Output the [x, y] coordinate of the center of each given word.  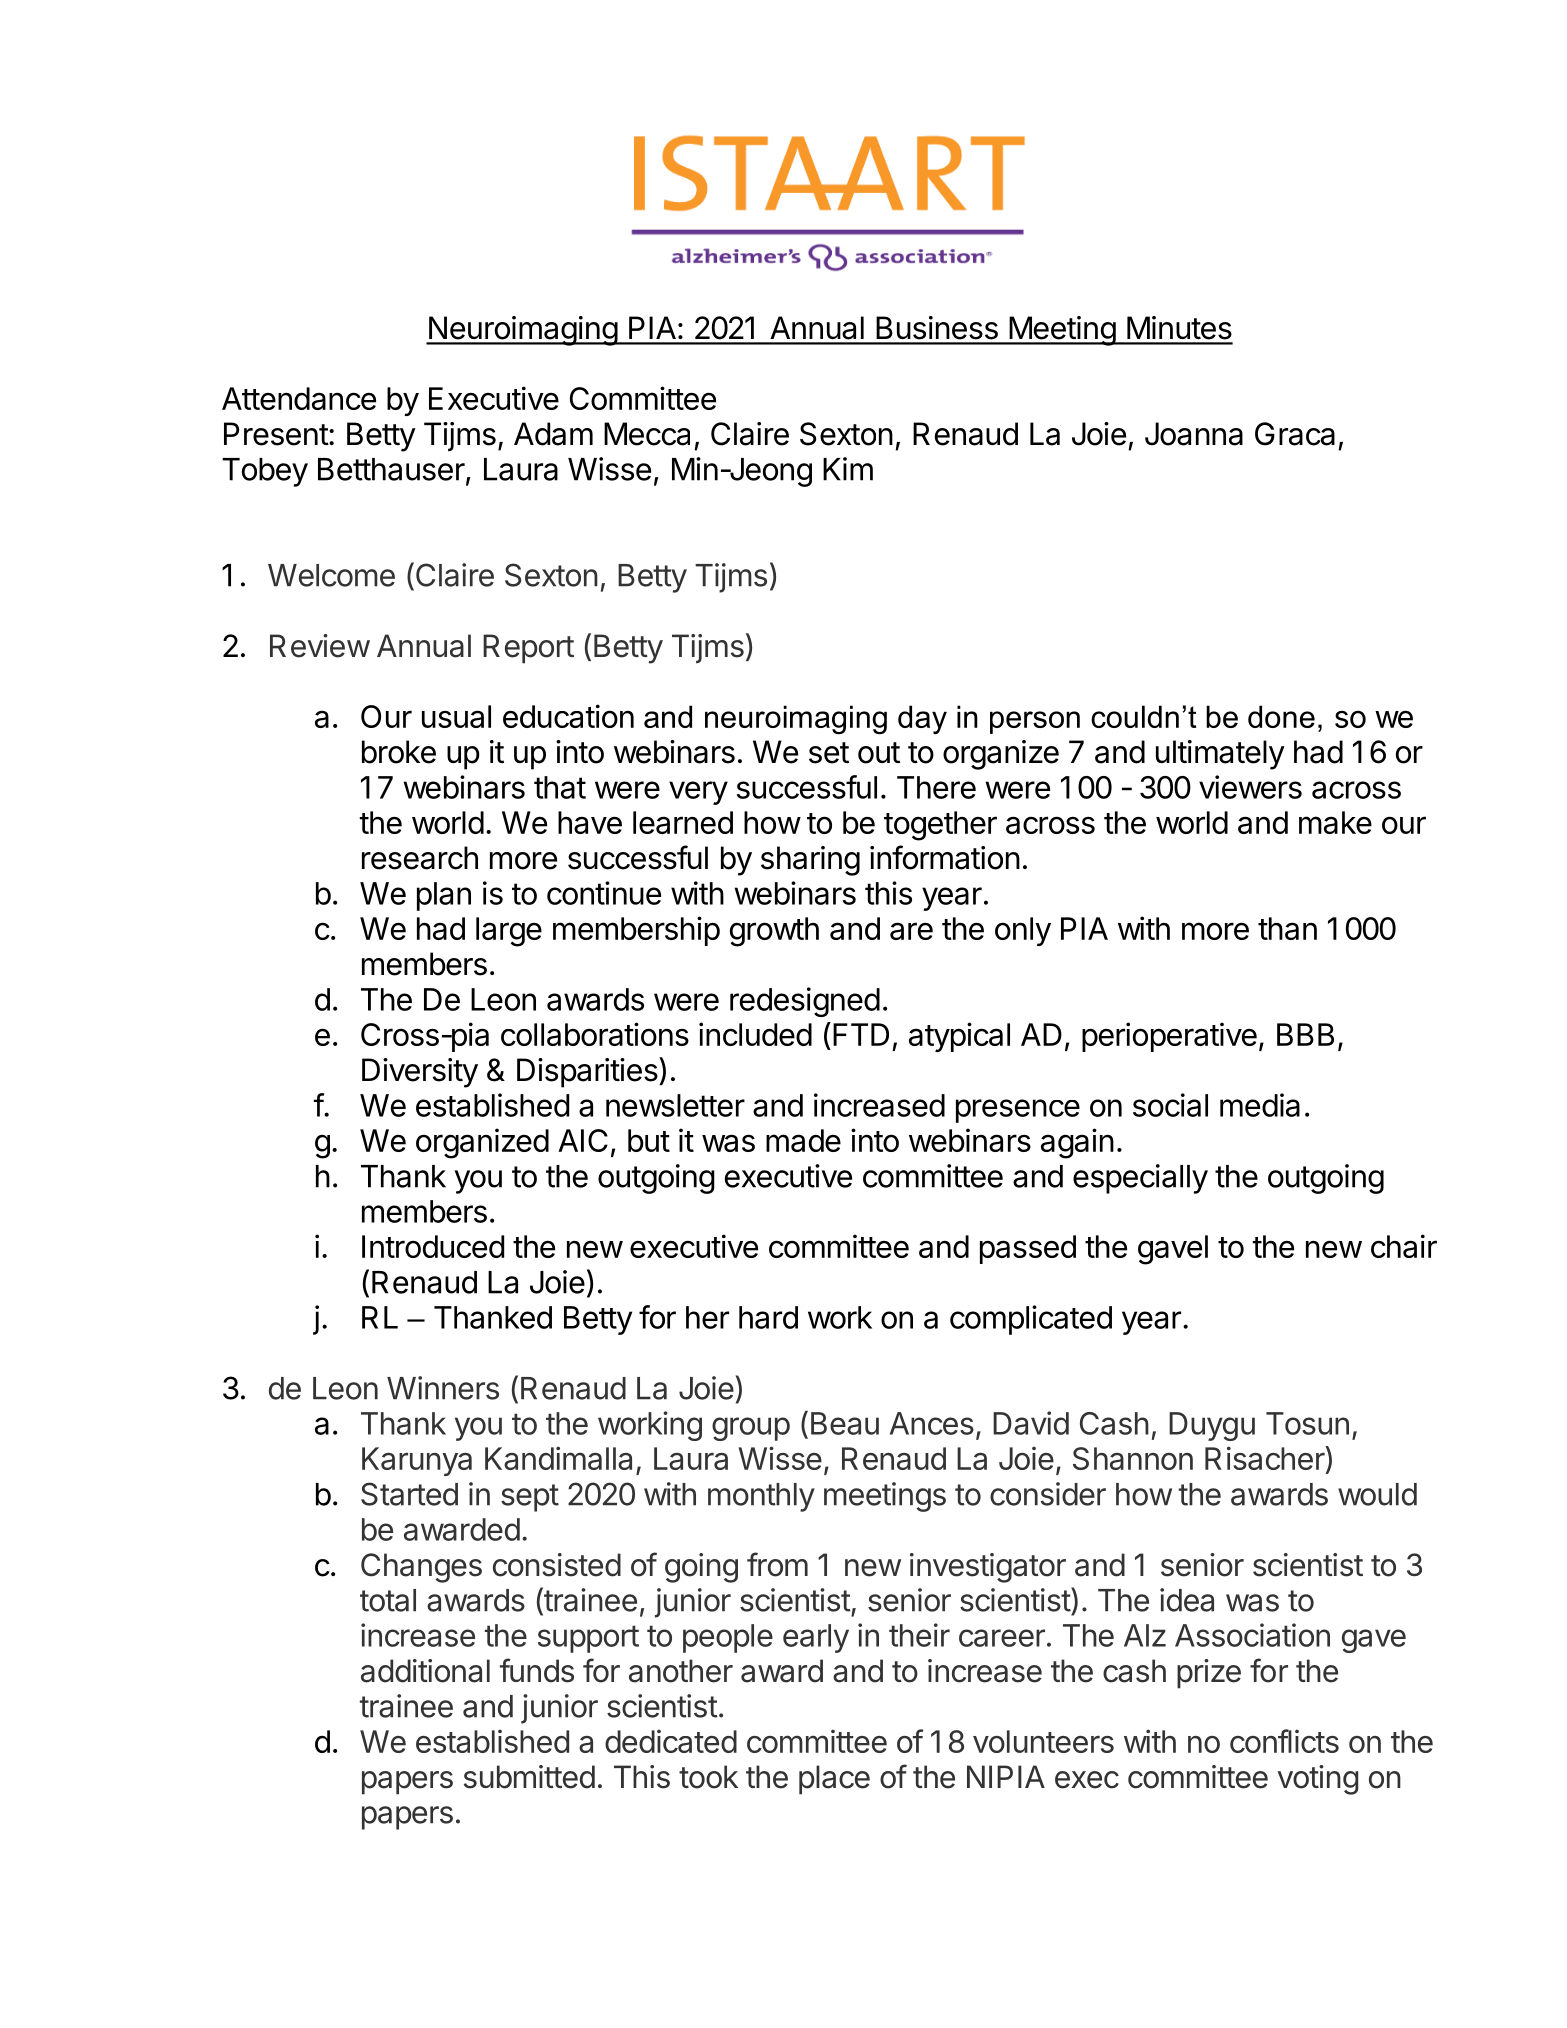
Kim [848, 469]
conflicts [1284, 1741]
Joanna [1194, 434]
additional [425, 1671]
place [834, 1780]
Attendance [299, 398]
